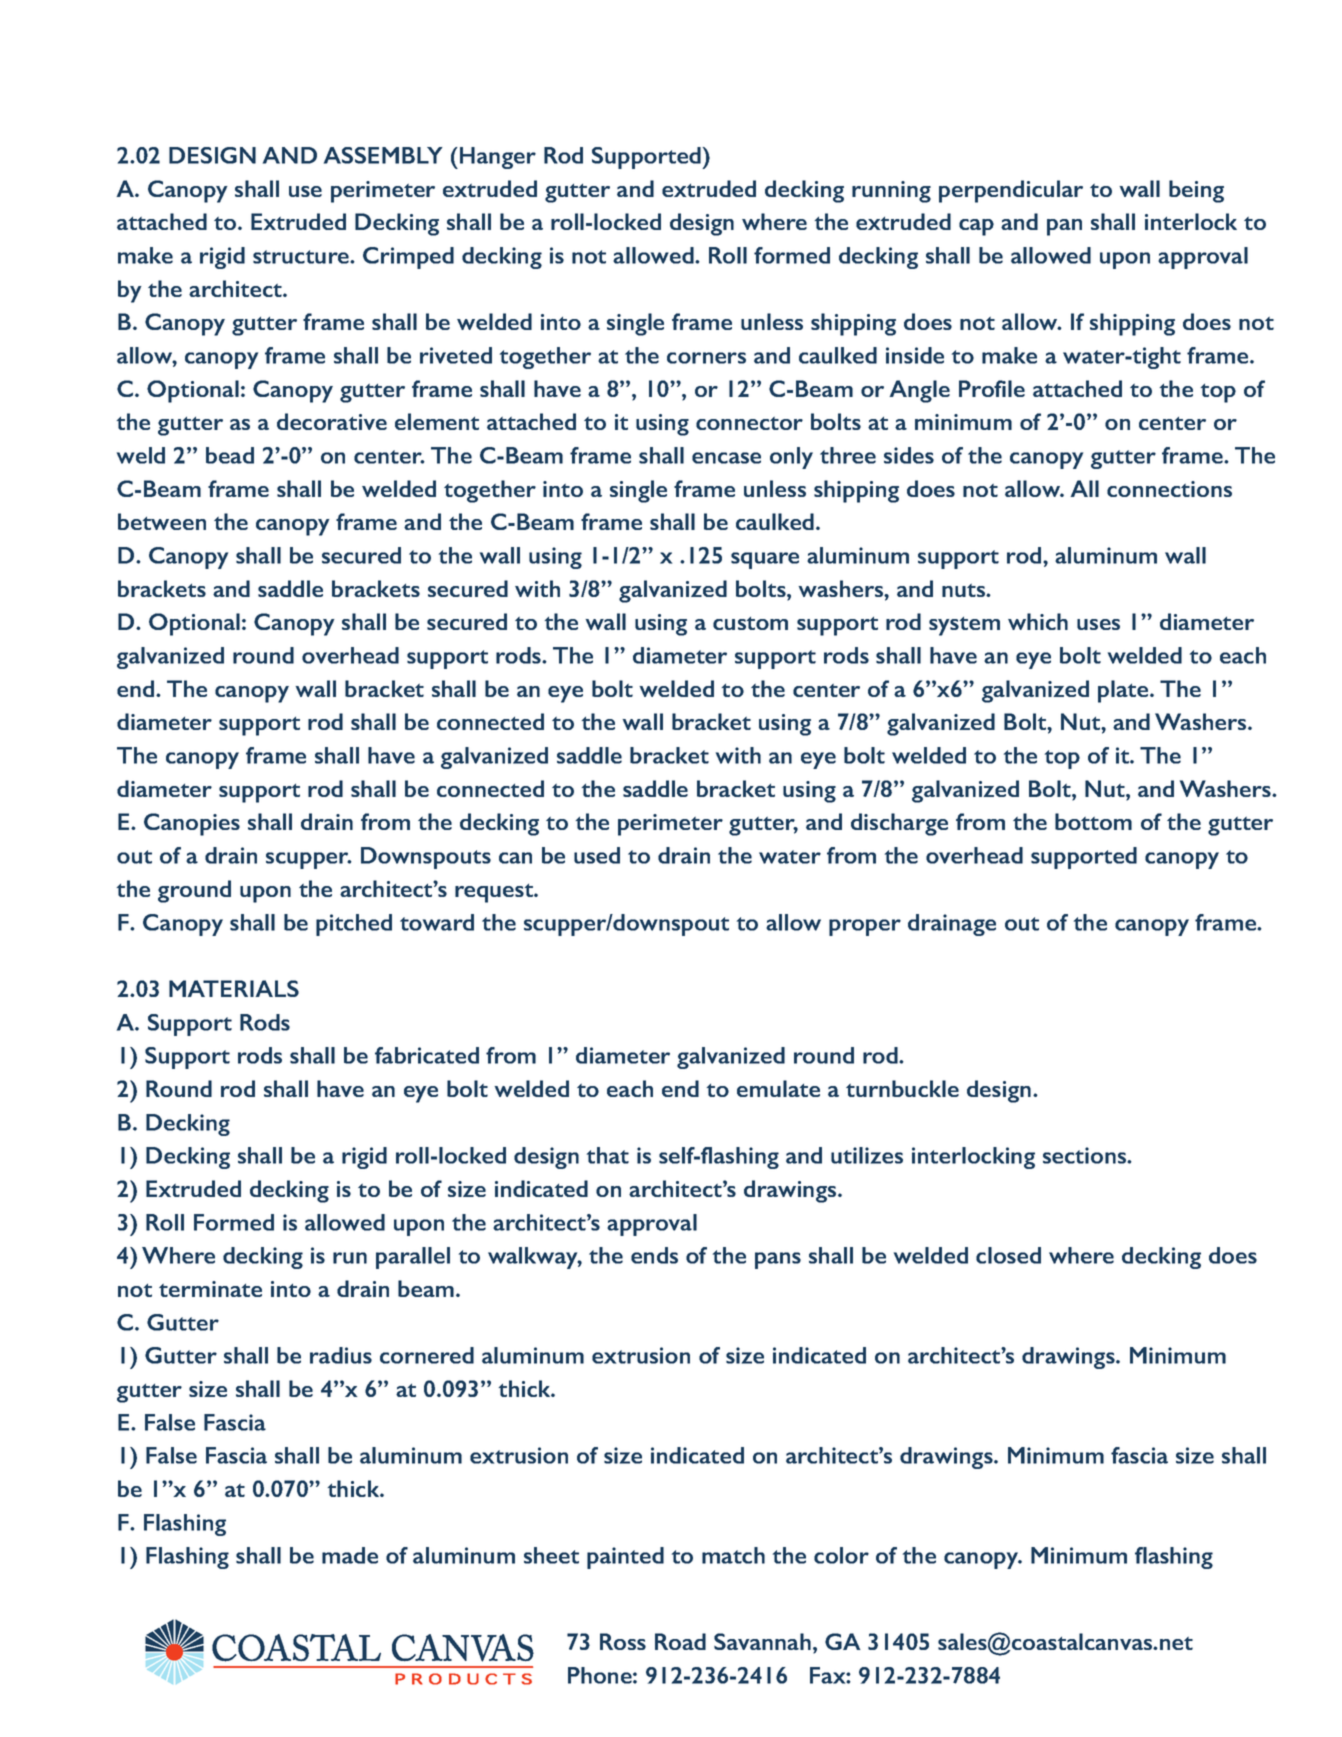 The width and height of the screenshot is (1342, 1737). What do you see at coordinates (1098, 624) in the screenshot?
I see `uses` at bounding box center [1098, 624].
